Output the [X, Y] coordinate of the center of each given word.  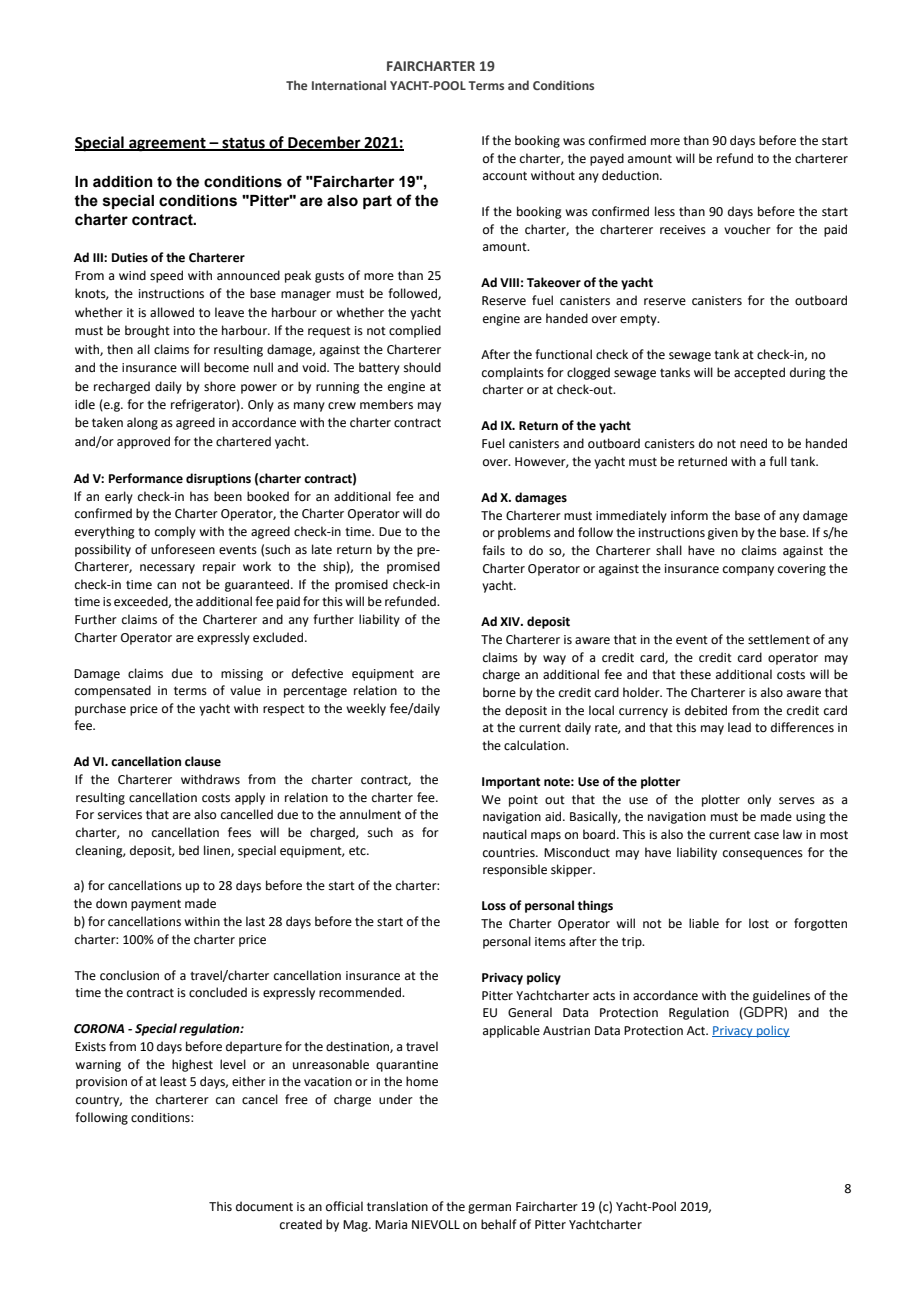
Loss [494, 906]
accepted [759, 373]
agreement [167, 145]
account [505, 176]
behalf [499, 1224]
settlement [779, 639]
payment [156, 905]
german [489, 1209]
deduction [631, 175]
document [264, 1206]
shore [220, 386]
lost [759, 923]
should [422, 367]
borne [499, 692]
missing [242, 675]
